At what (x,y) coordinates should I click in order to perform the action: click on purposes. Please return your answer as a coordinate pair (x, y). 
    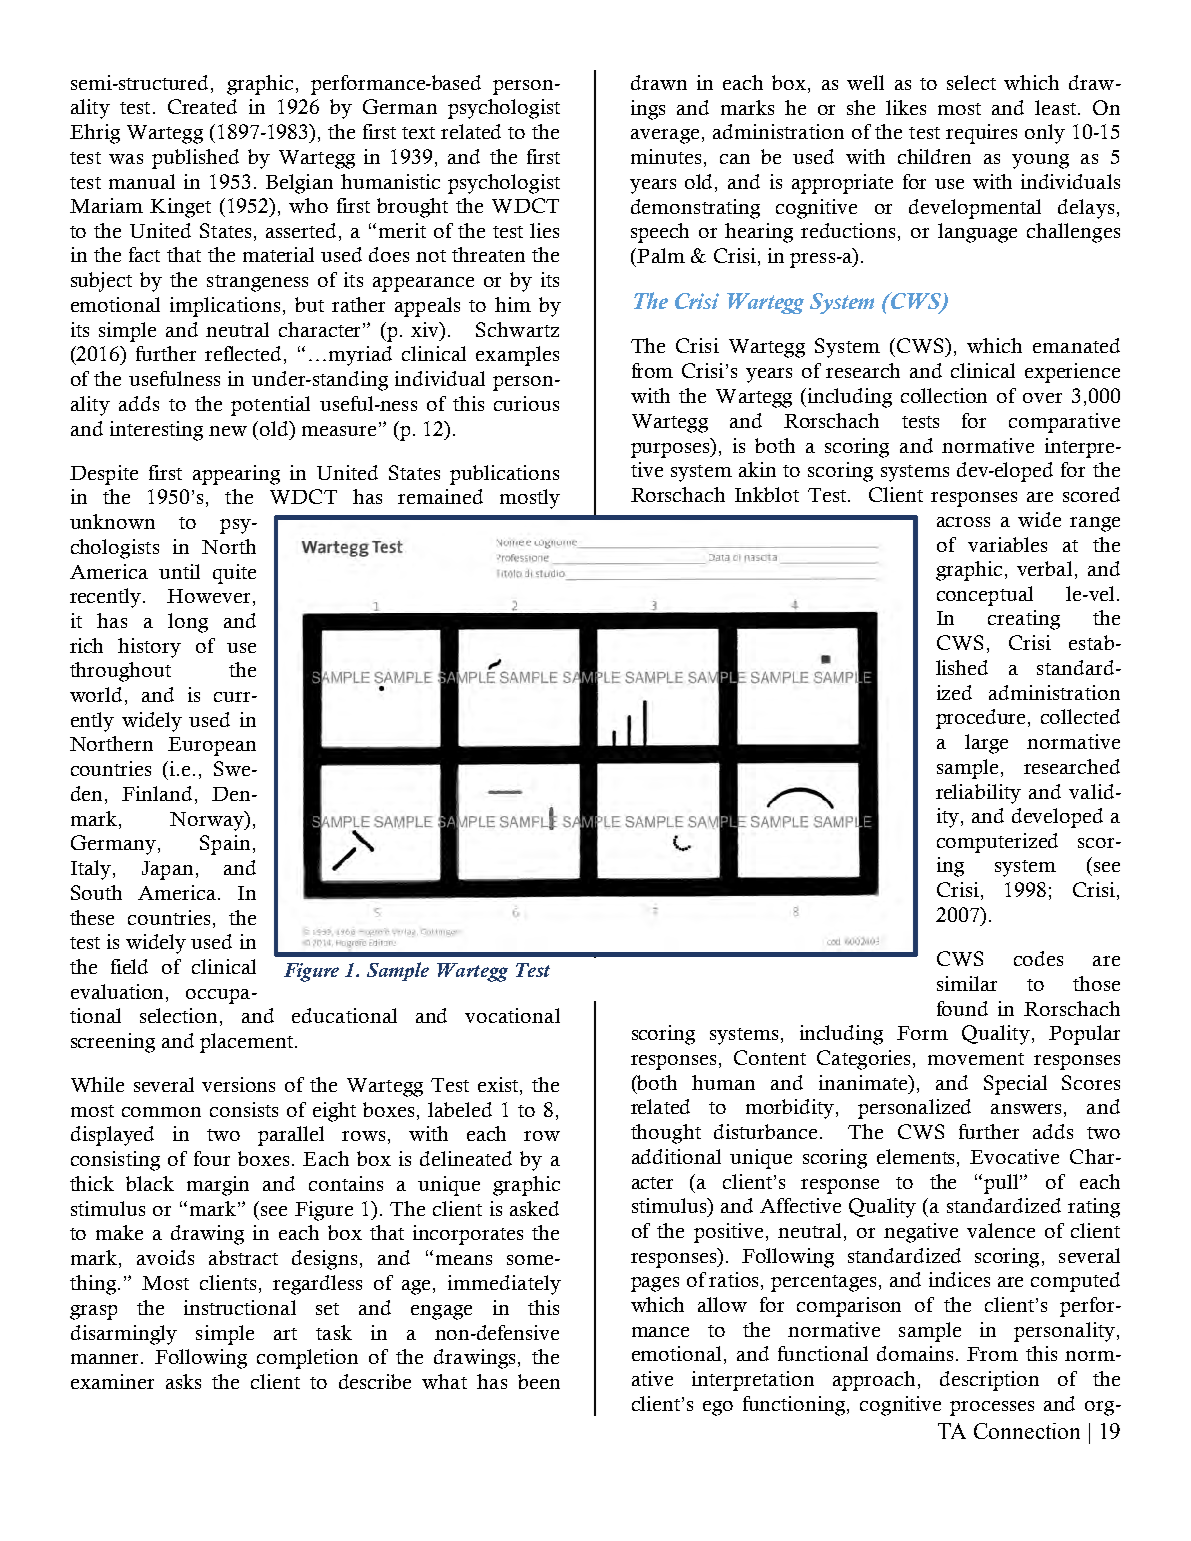
    Looking at the image, I should click on (671, 450).
